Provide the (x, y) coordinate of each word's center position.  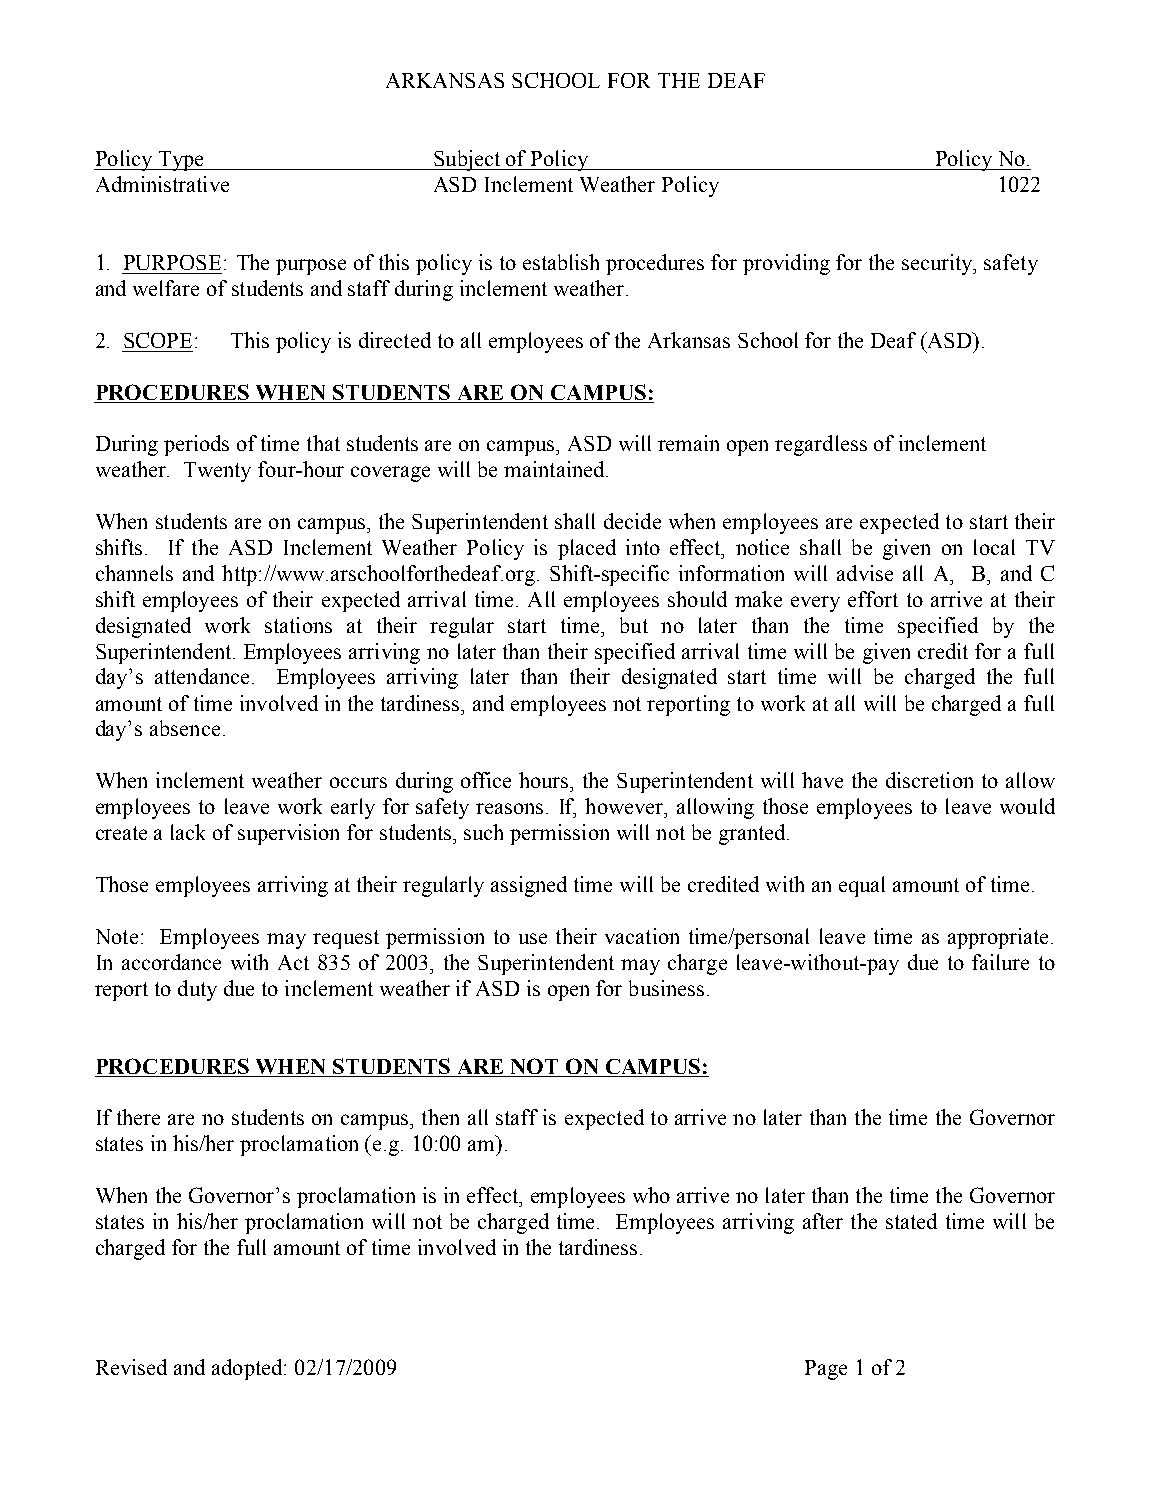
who (651, 1195)
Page (826, 1370)
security (938, 264)
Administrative (162, 184)
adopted (248, 1369)
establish (561, 262)
